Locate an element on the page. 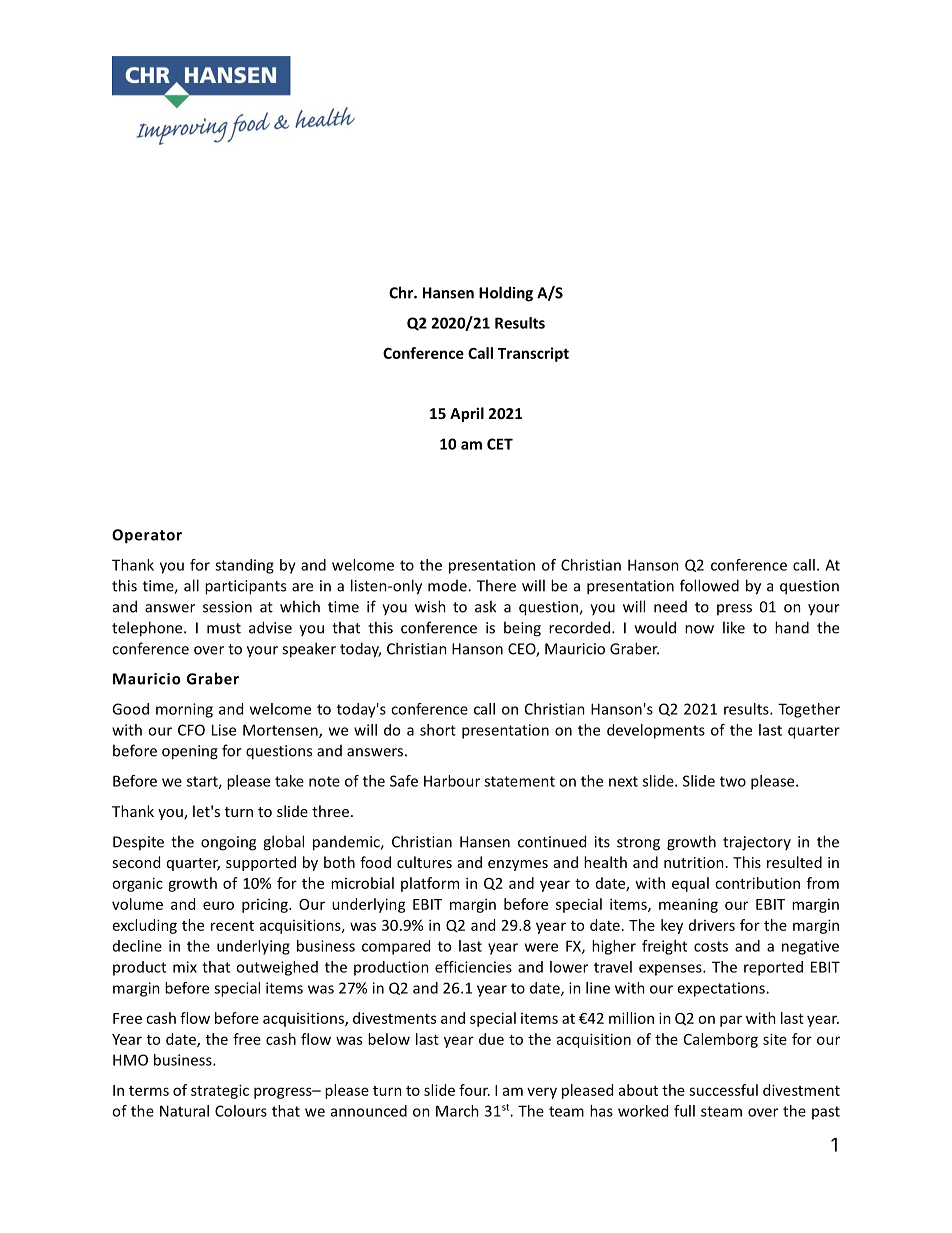  Holding is located at coordinates (506, 294).
